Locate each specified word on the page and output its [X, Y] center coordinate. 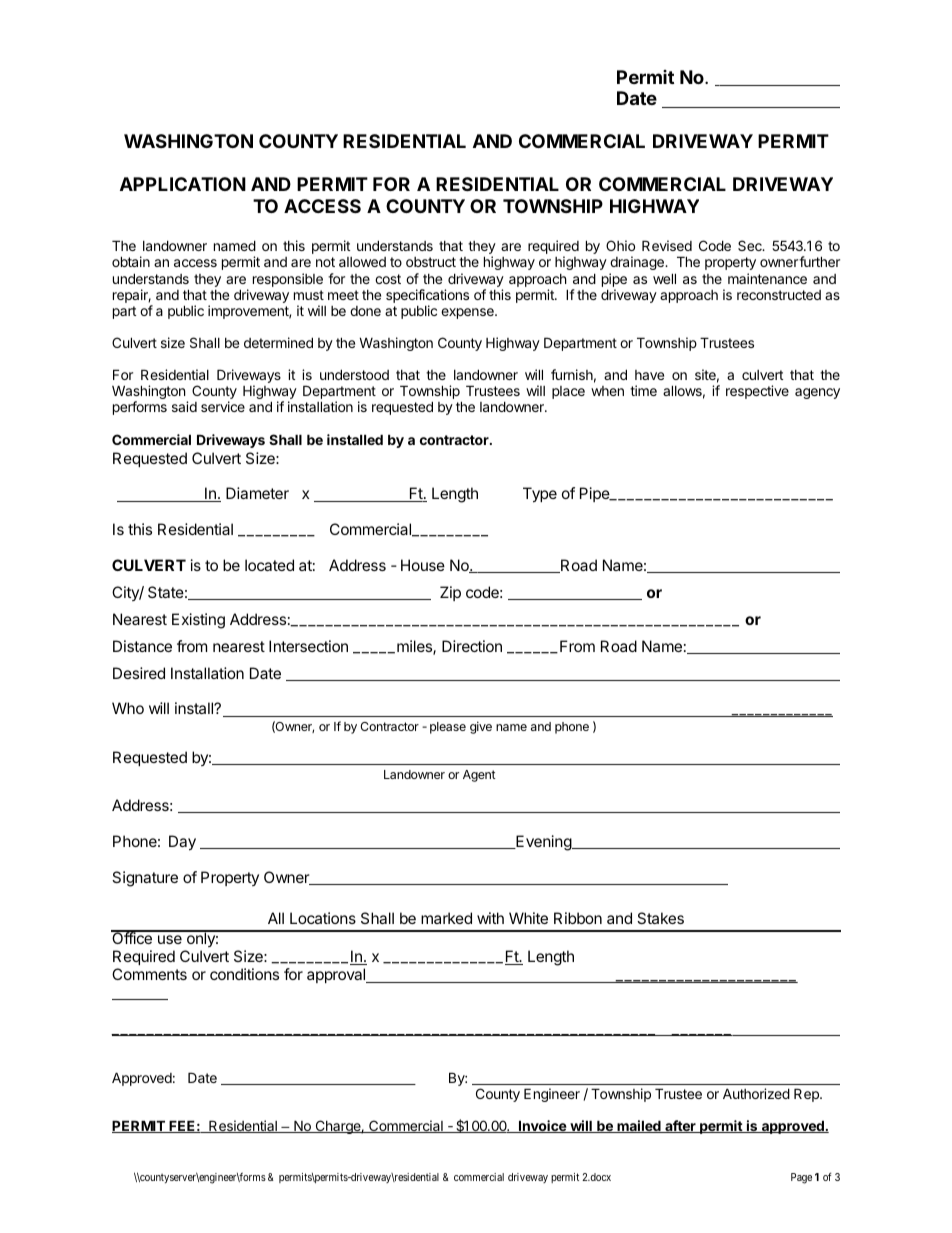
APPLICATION [183, 184]
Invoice [542, 1126]
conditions [244, 974]
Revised [667, 245]
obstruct [431, 262]
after [680, 1126]
